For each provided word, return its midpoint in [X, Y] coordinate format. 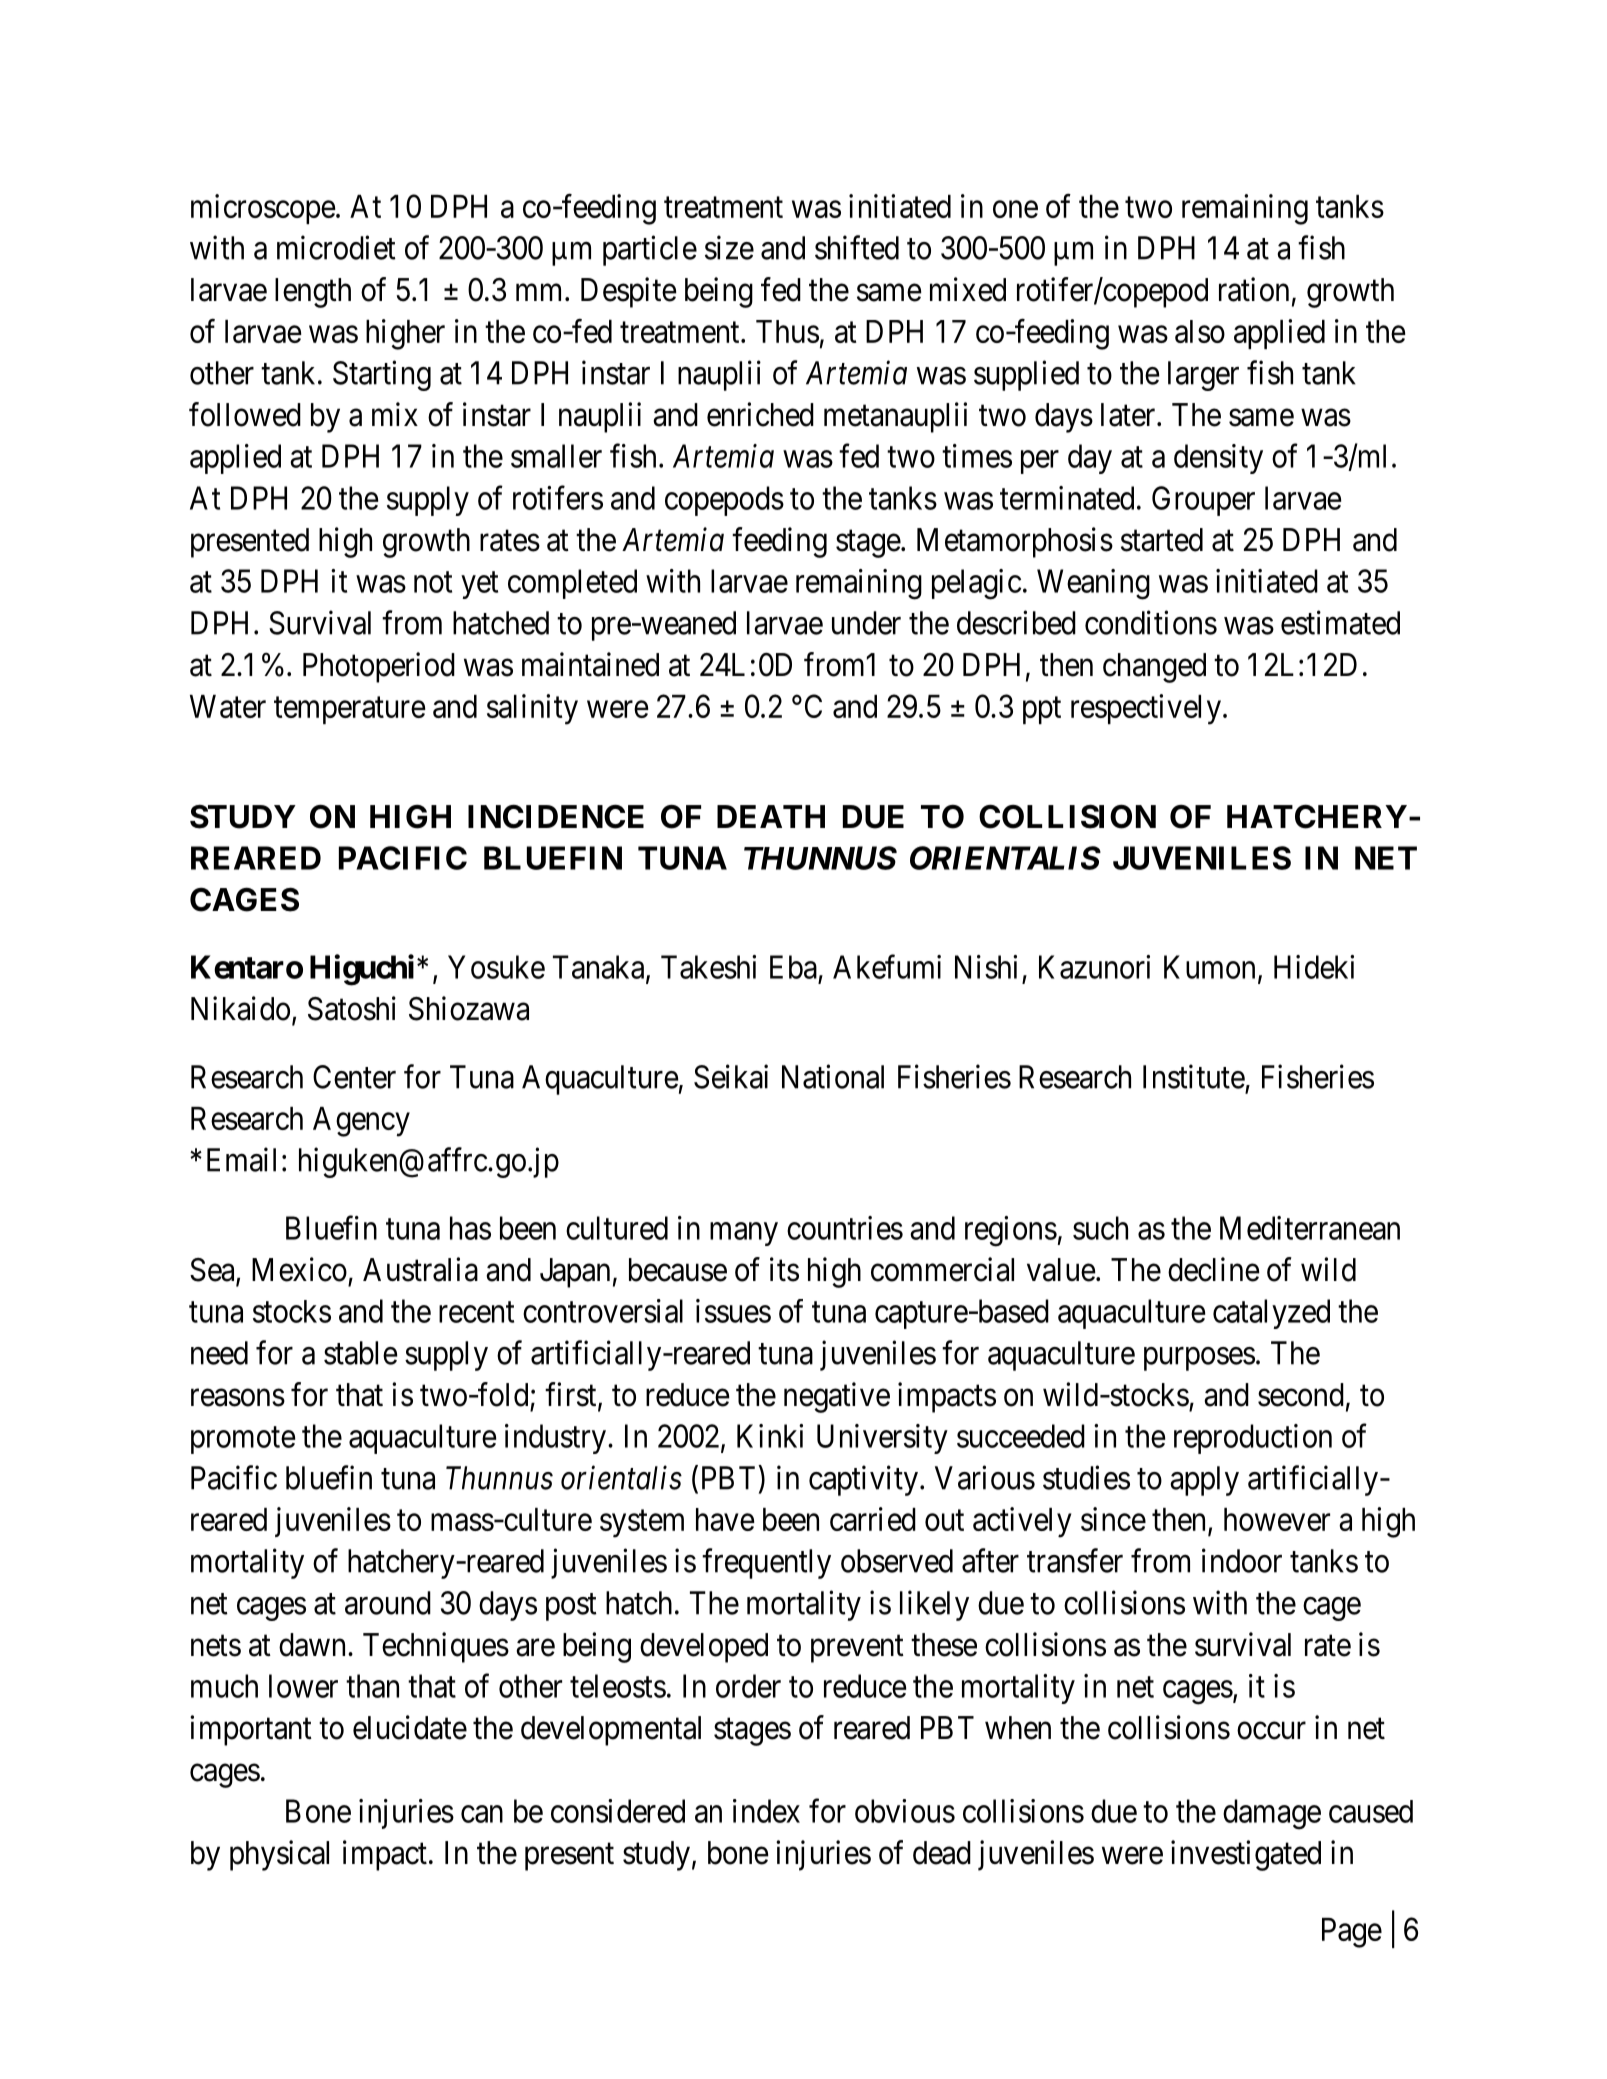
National [833, 1076]
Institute [1194, 1076]
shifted [857, 247]
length [313, 293]
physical [279, 1855]
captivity [865, 1480]
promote [243, 1440]
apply [1204, 1481]
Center [354, 1077]
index [766, 1811]
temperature [350, 710]
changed [1154, 668]
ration [1254, 289]
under [866, 623]
